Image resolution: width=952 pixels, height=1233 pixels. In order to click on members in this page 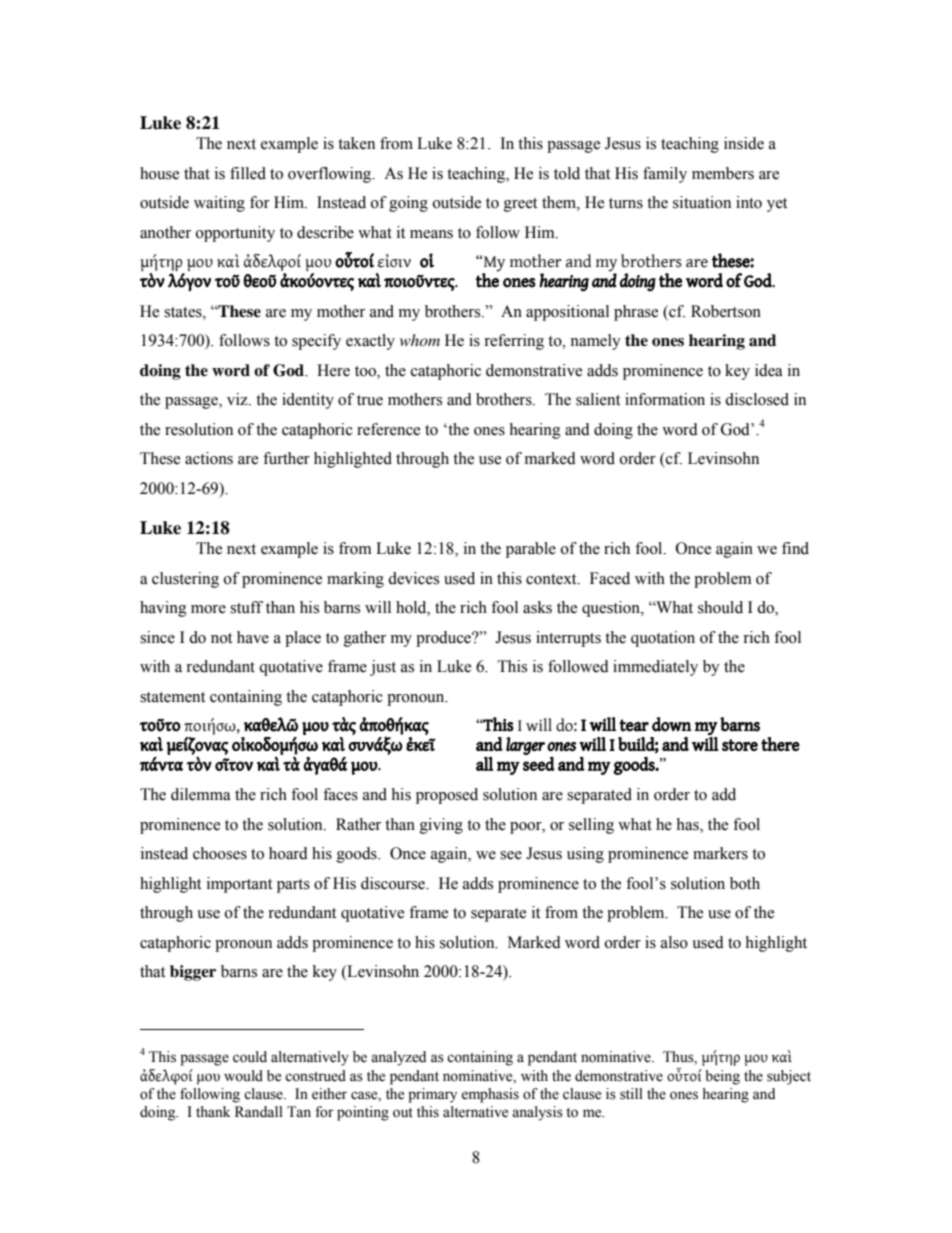, I will do `click(723, 173)`.
